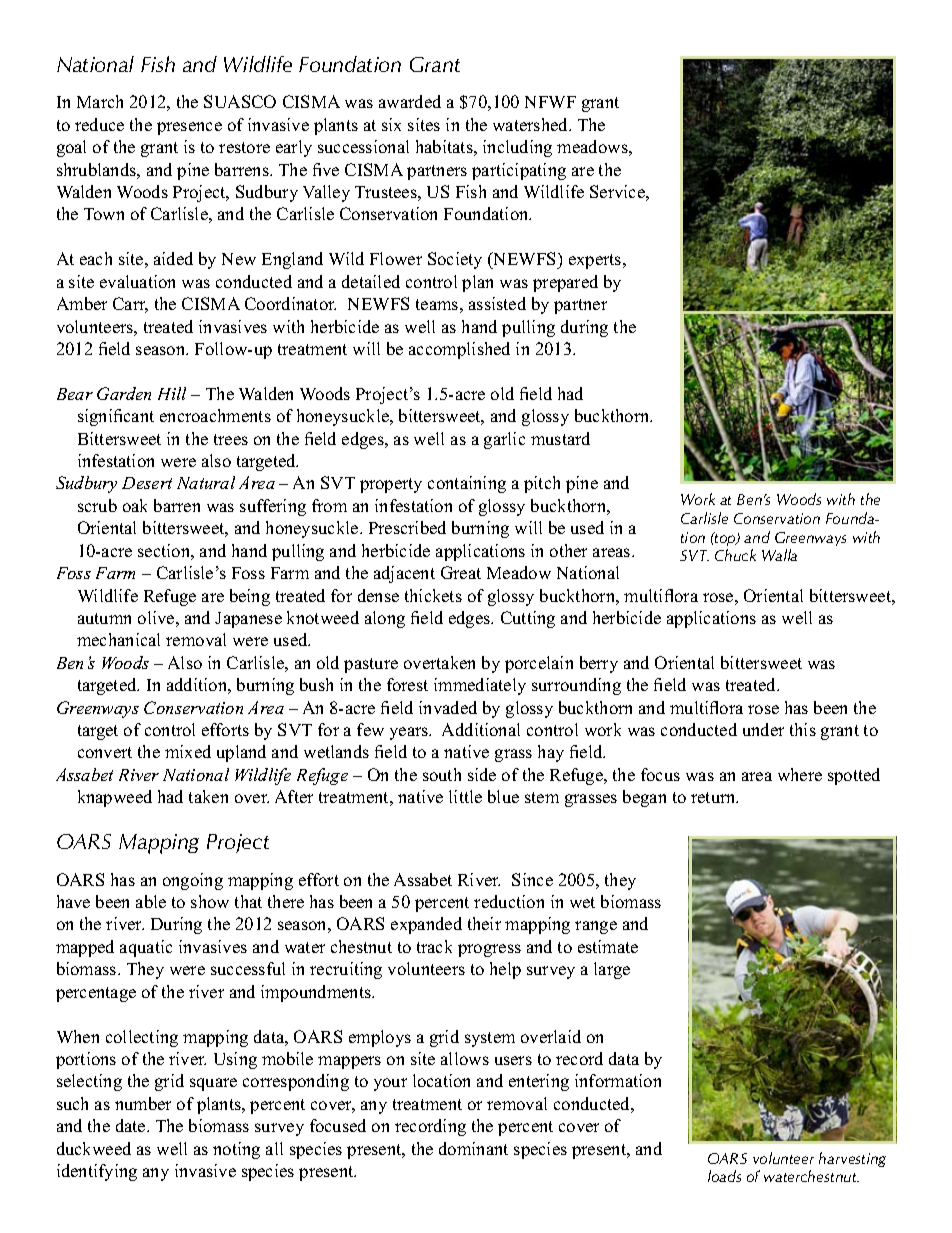  I want to click on Desert, so click(147, 483).
